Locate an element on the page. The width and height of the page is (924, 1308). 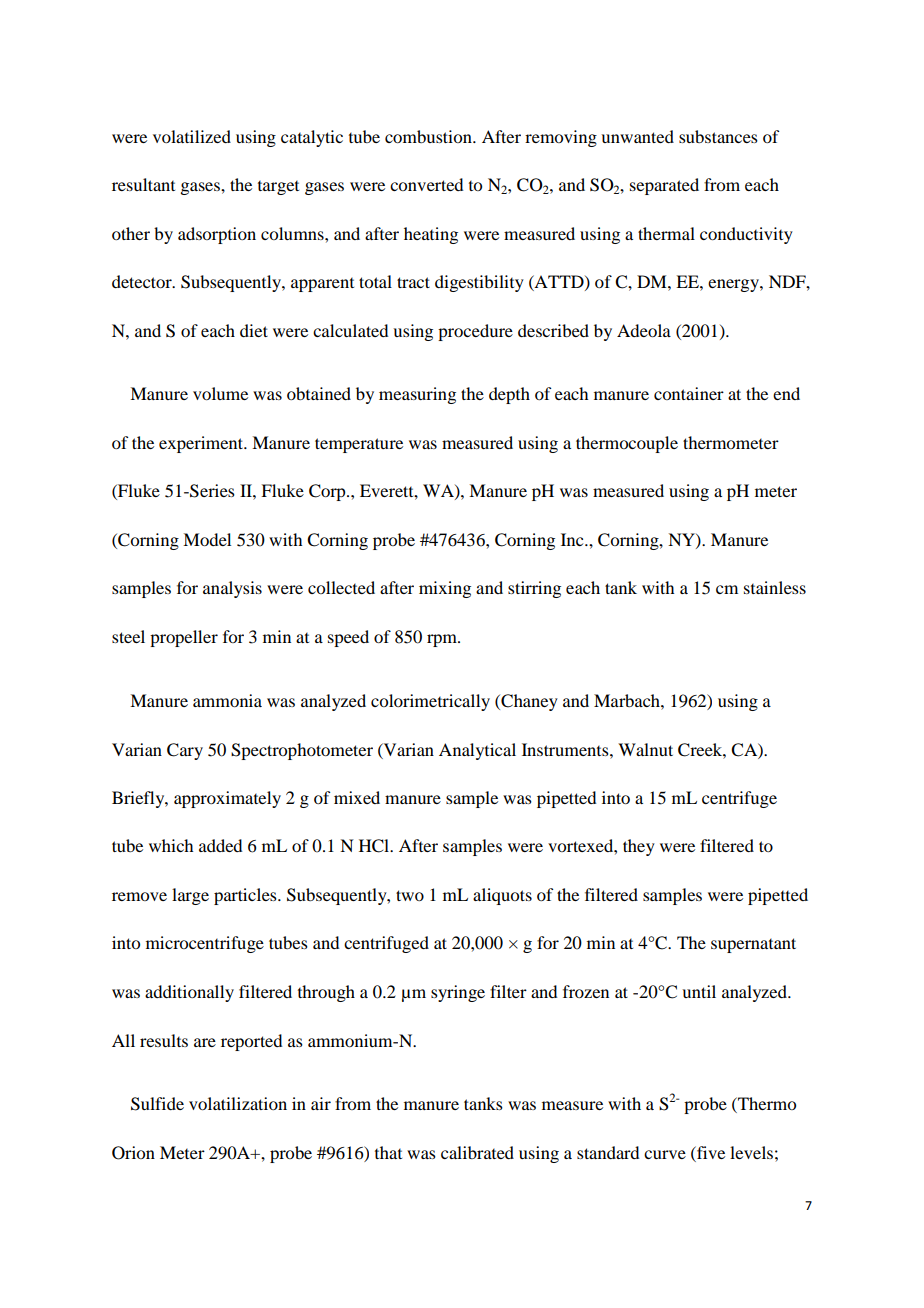
converted is located at coordinates (426, 184).
